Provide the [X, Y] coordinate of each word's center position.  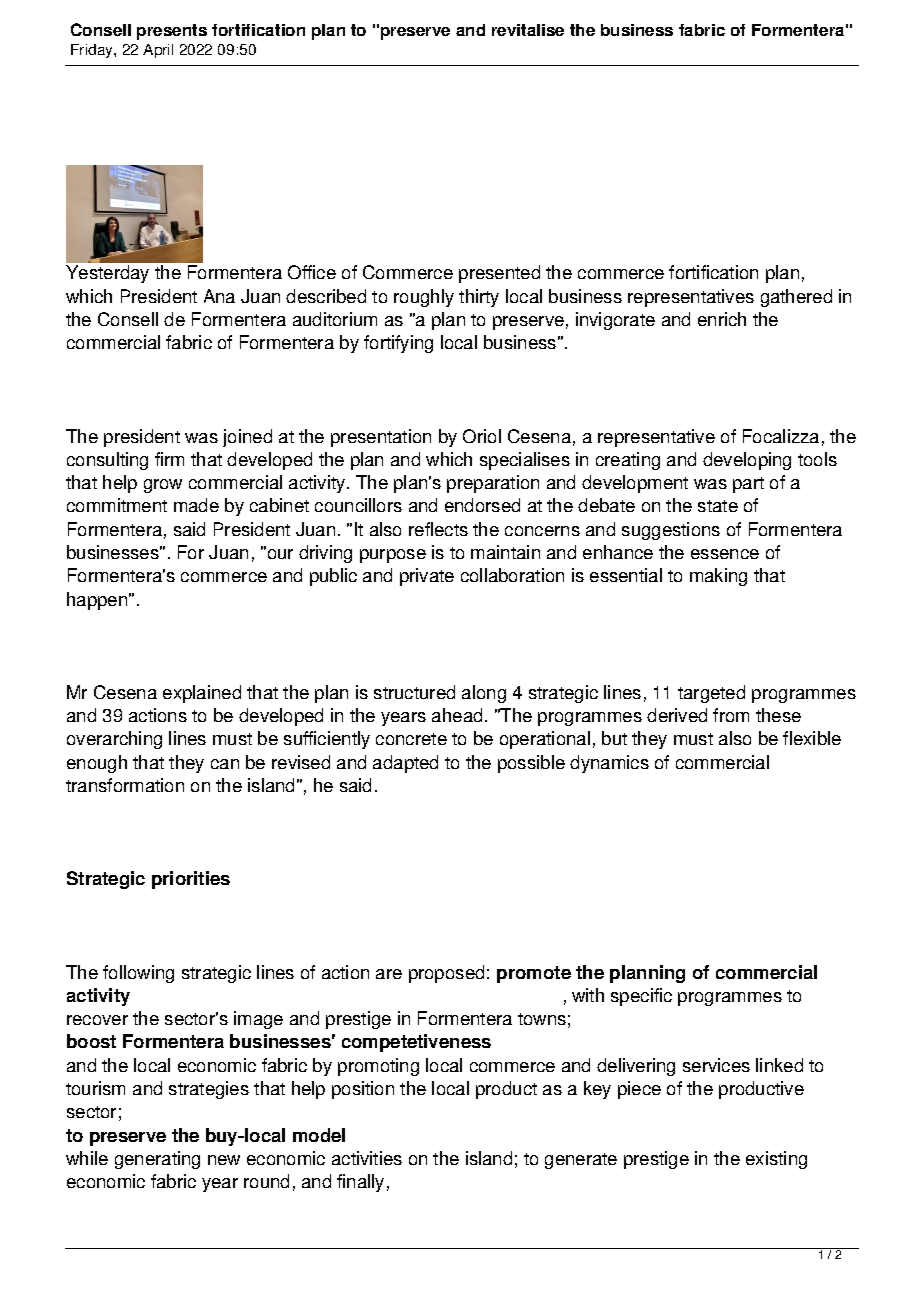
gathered [796, 298]
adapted [405, 764]
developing [747, 461]
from [731, 715]
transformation [125, 785]
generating [157, 1160]
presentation [381, 438]
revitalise [528, 30]
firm [169, 459]
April [158, 51]
